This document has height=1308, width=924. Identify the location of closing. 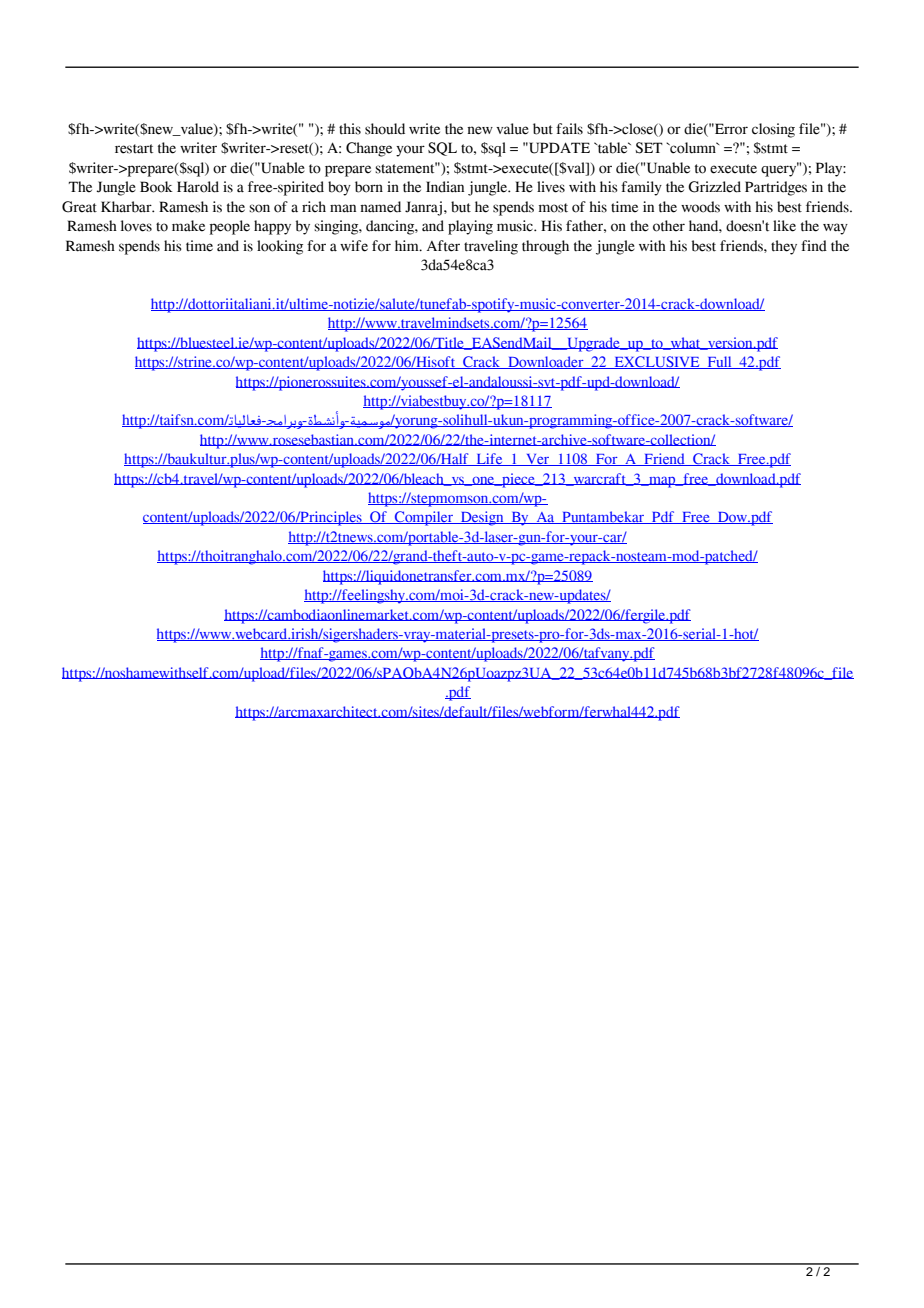
(773, 130).
